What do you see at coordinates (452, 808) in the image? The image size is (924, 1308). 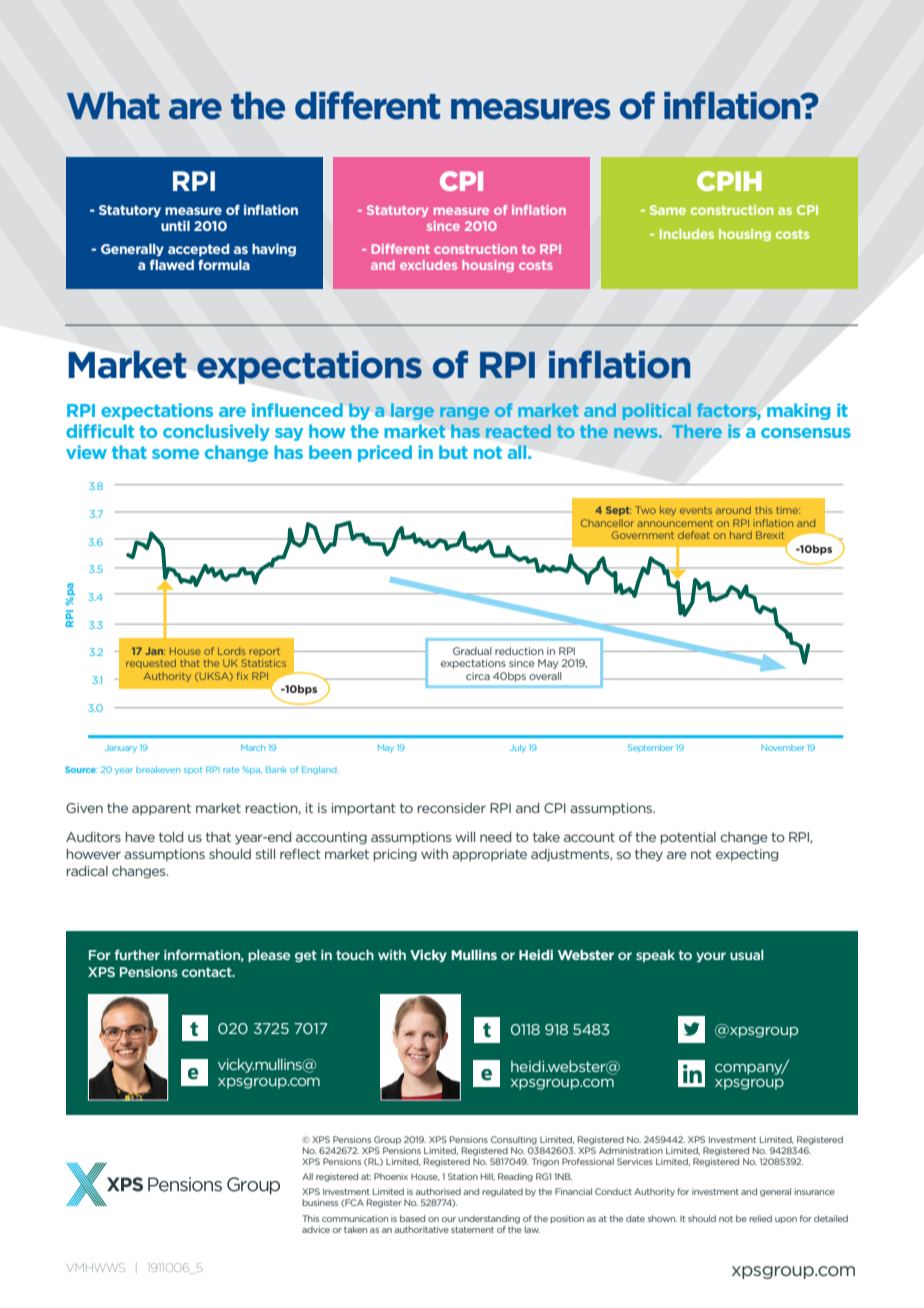 I see `reconsider` at bounding box center [452, 808].
